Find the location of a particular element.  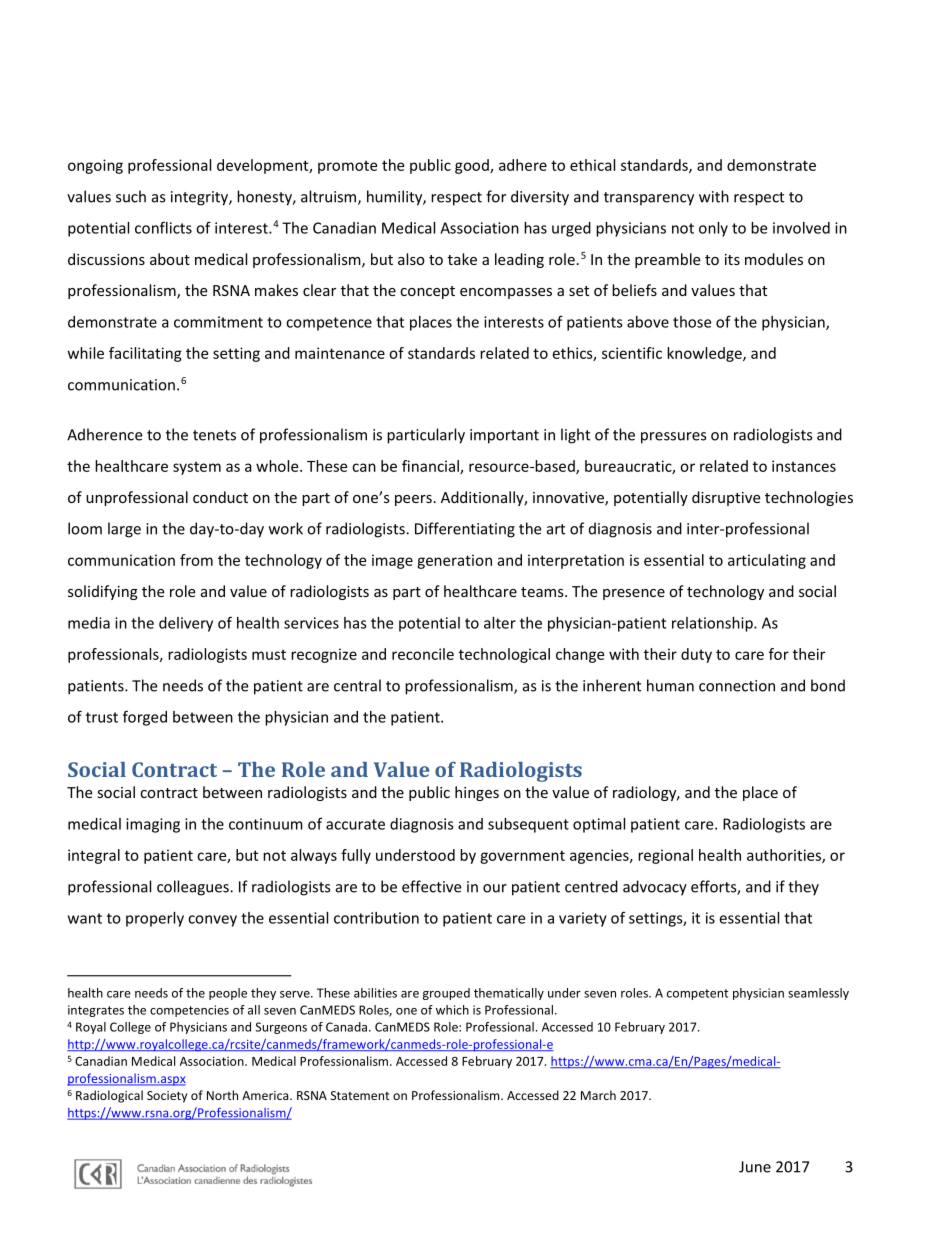

good is located at coordinates (473, 166).
